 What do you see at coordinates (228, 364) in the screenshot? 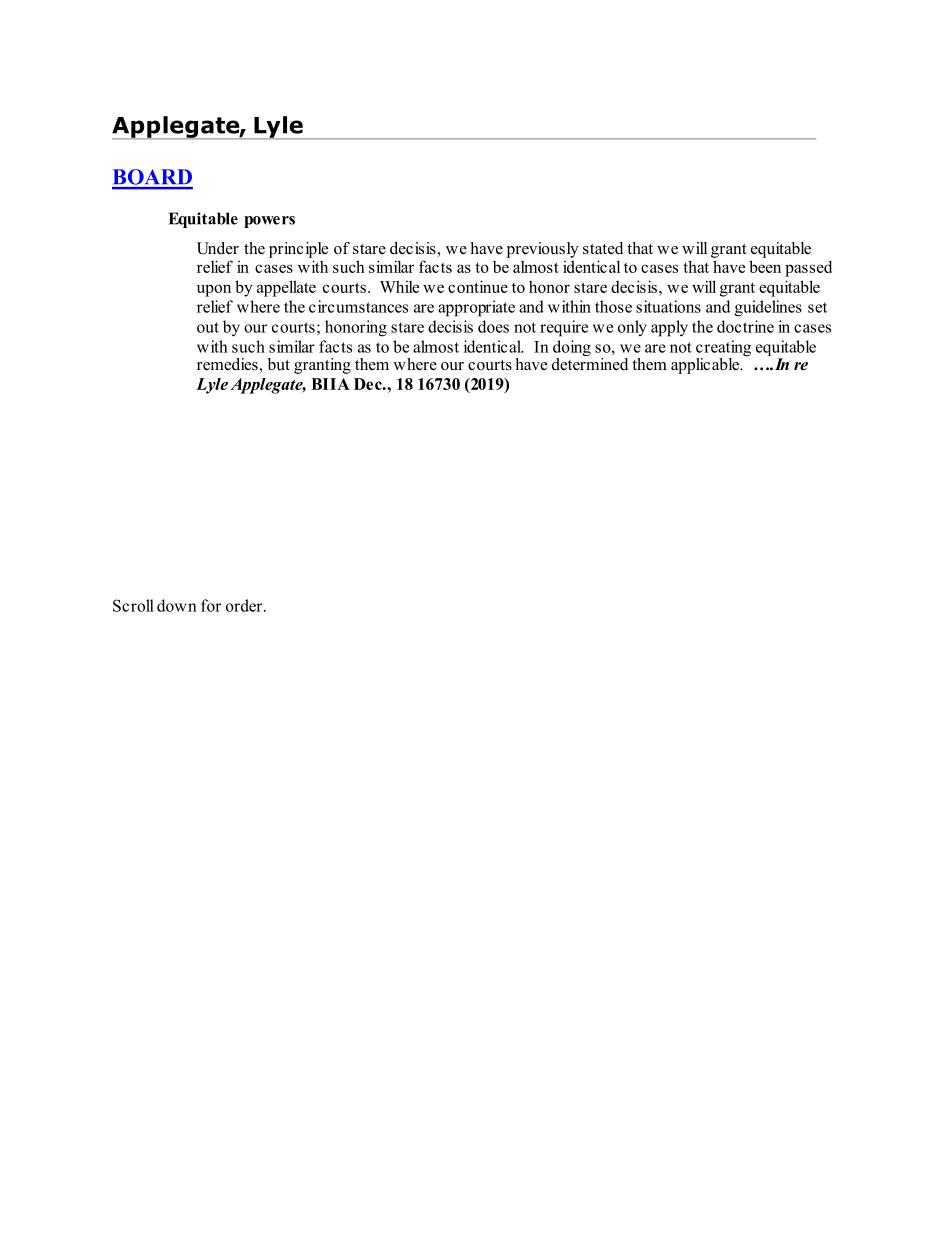
I see `remedies` at bounding box center [228, 364].
